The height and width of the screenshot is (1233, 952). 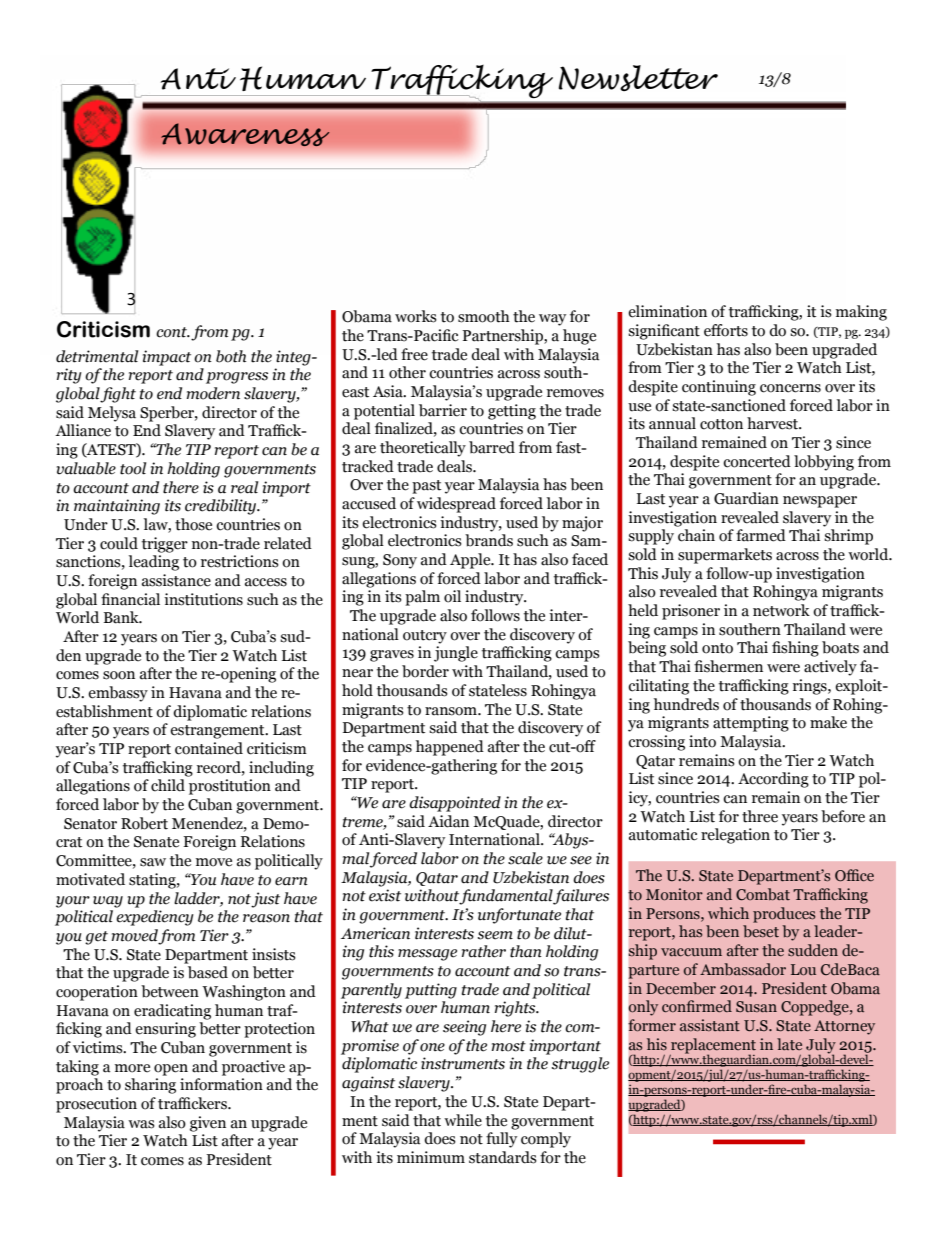 What do you see at coordinates (155, 918) in the screenshot?
I see `expediency` at bounding box center [155, 918].
